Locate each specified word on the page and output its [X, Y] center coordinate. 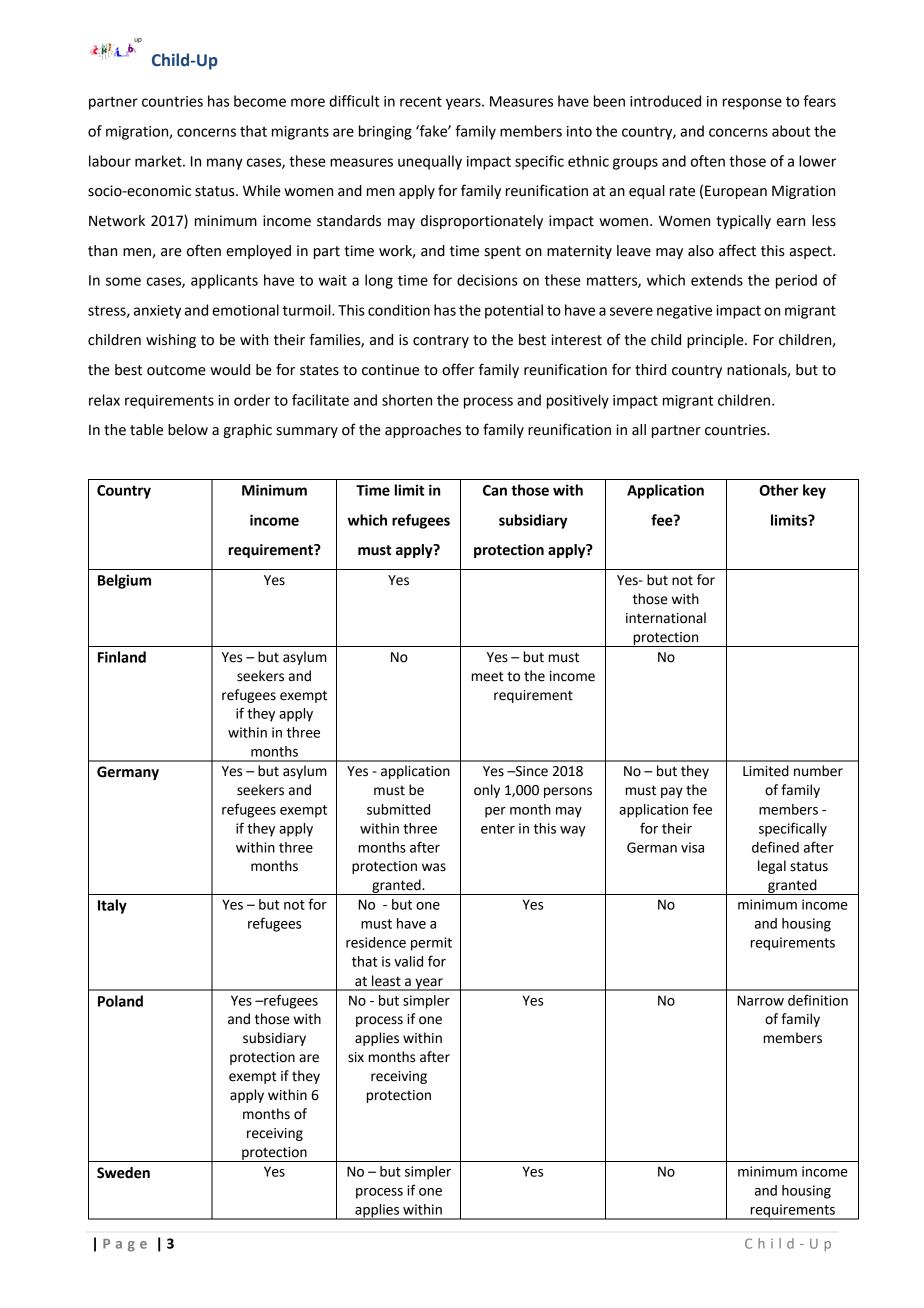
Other [779, 490]
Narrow [760, 1000]
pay [672, 792]
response [752, 104]
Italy [112, 906]
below [188, 430]
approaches [423, 431]
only [487, 791]
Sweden [123, 1173]
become [260, 101]
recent [421, 101]
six [356, 1057]
